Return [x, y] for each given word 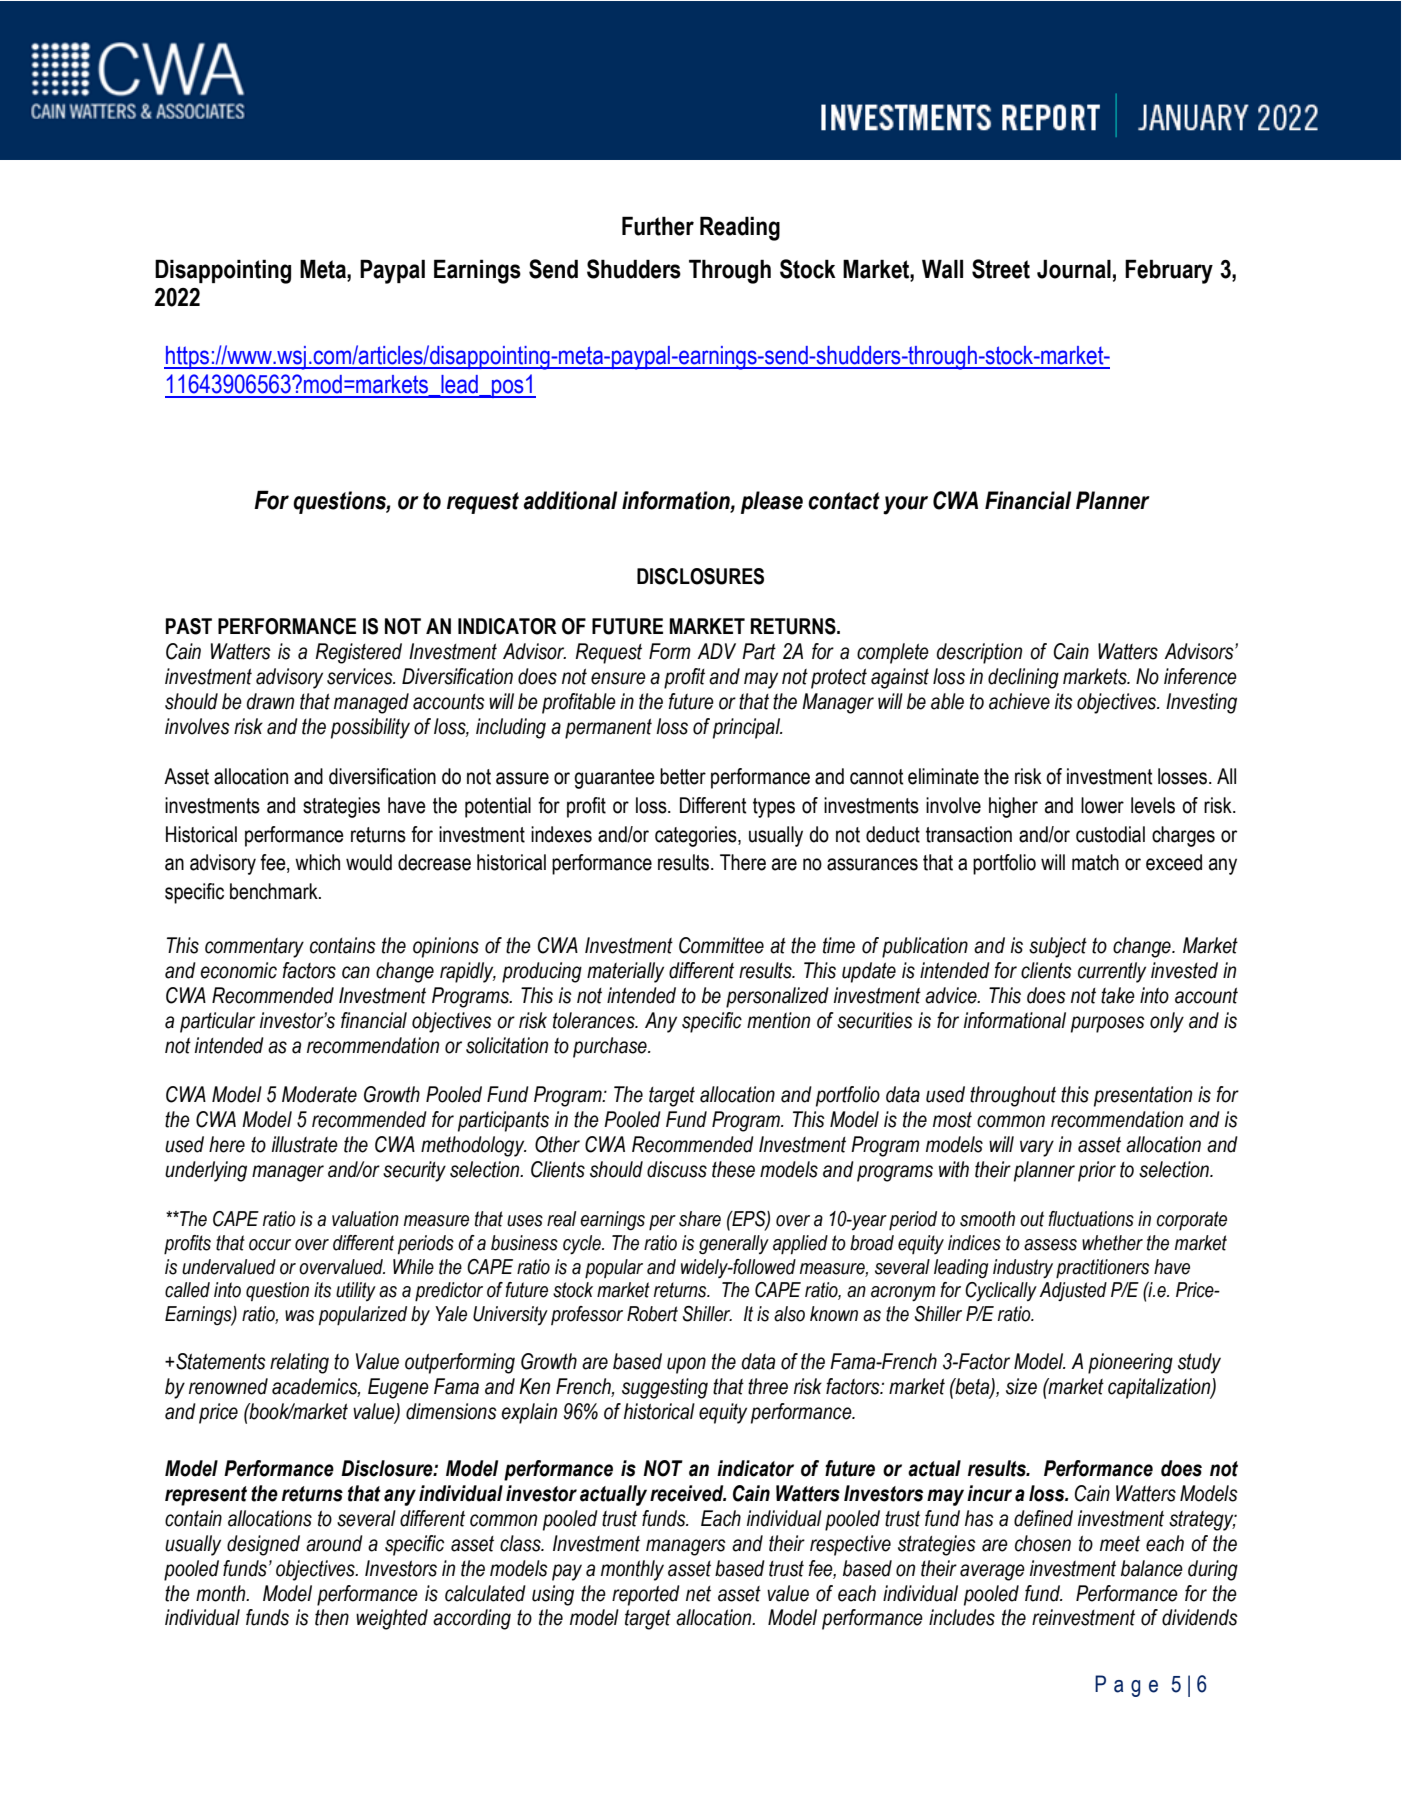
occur [270, 1245]
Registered [358, 653]
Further [658, 226]
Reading [740, 228]
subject [1058, 947]
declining [1023, 678]
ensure [618, 678]
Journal [1074, 269]
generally [734, 1244]
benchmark [275, 891]
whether [1112, 1243]
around [334, 1543]
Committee [721, 945]
